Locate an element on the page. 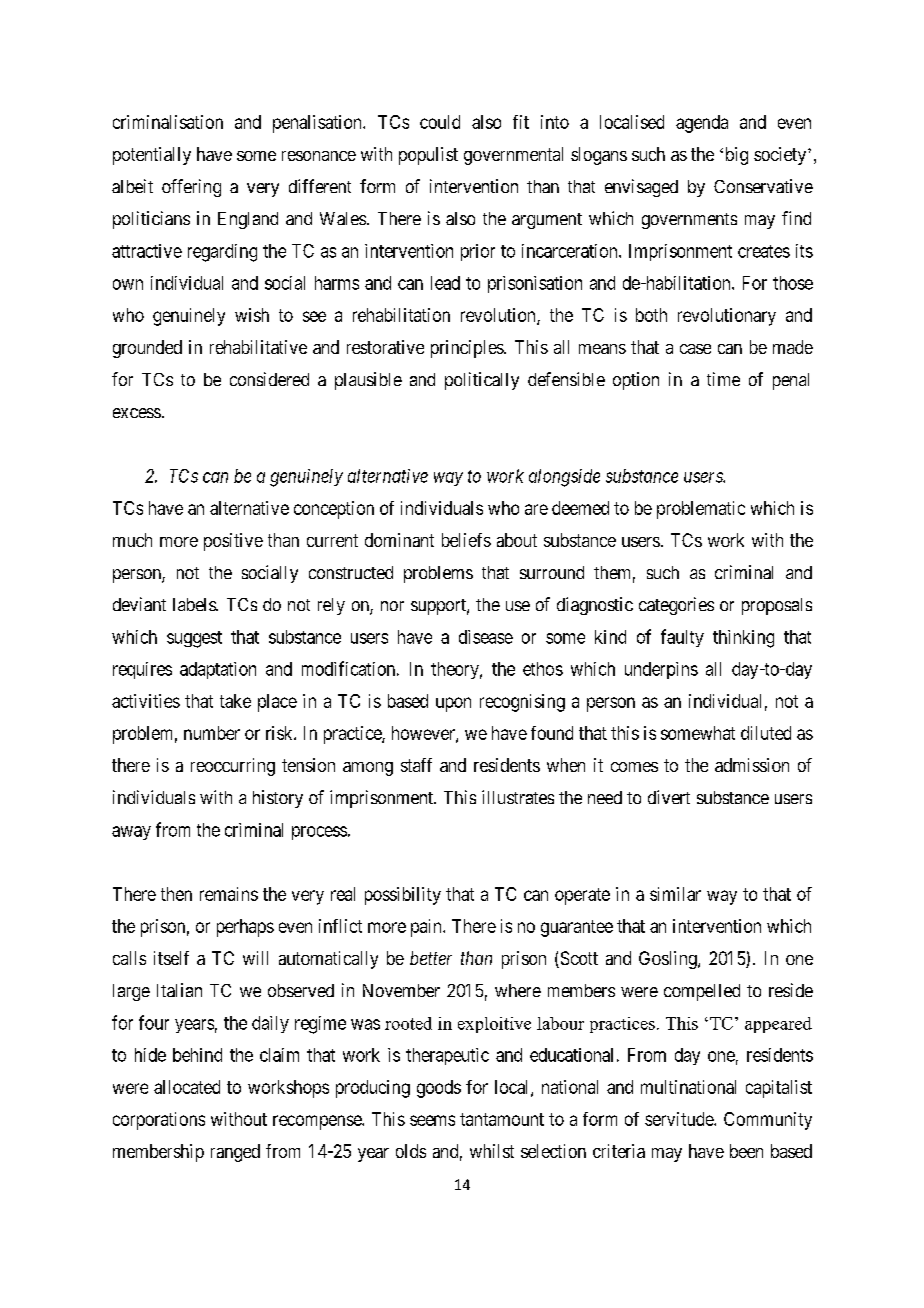 The height and width of the document is (1308, 924). positive is located at coordinates (233, 542).
